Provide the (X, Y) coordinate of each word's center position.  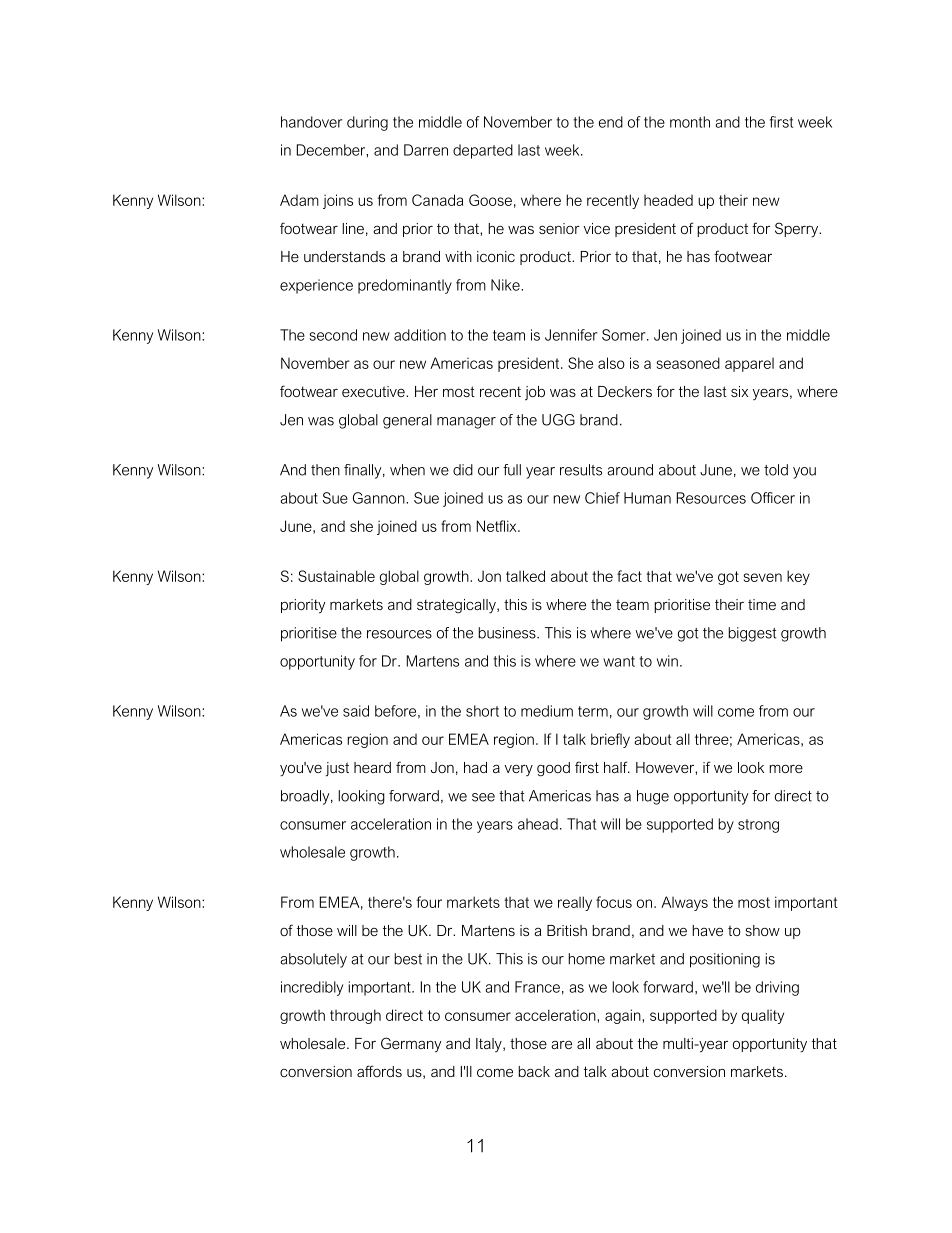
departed (483, 151)
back (534, 1071)
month (690, 122)
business (508, 633)
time (762, 604)
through (355, 1016)
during (367, 123)
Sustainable (336, 576)
